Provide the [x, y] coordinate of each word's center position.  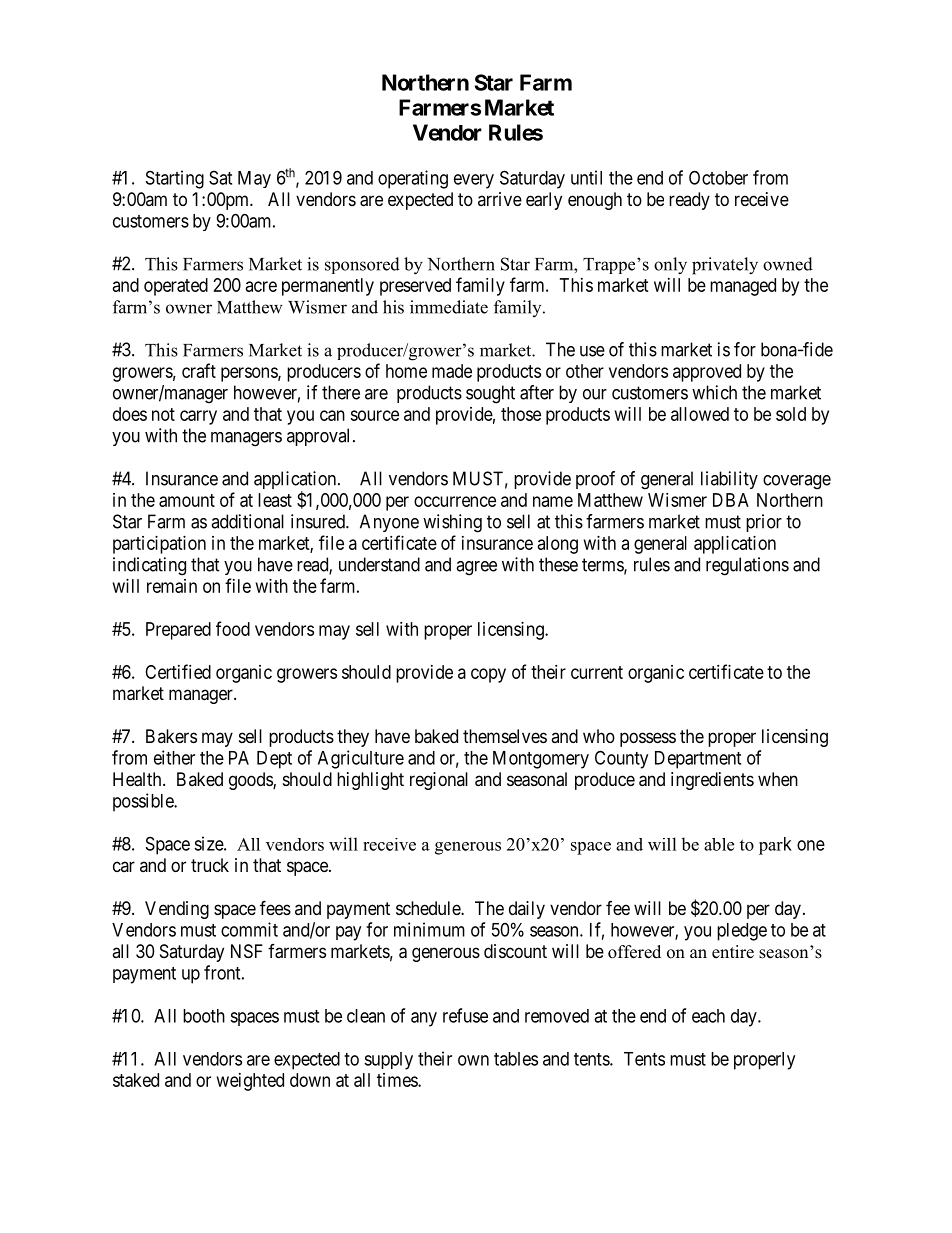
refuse [465, 1015]
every [474, 181]
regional [439, 781]
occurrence [455, 501]
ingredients [712, 781]
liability [729, 480]
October [718, 177]
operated [176, 287]
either [174, 757]
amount [187, 500]
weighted [250, 1082]
